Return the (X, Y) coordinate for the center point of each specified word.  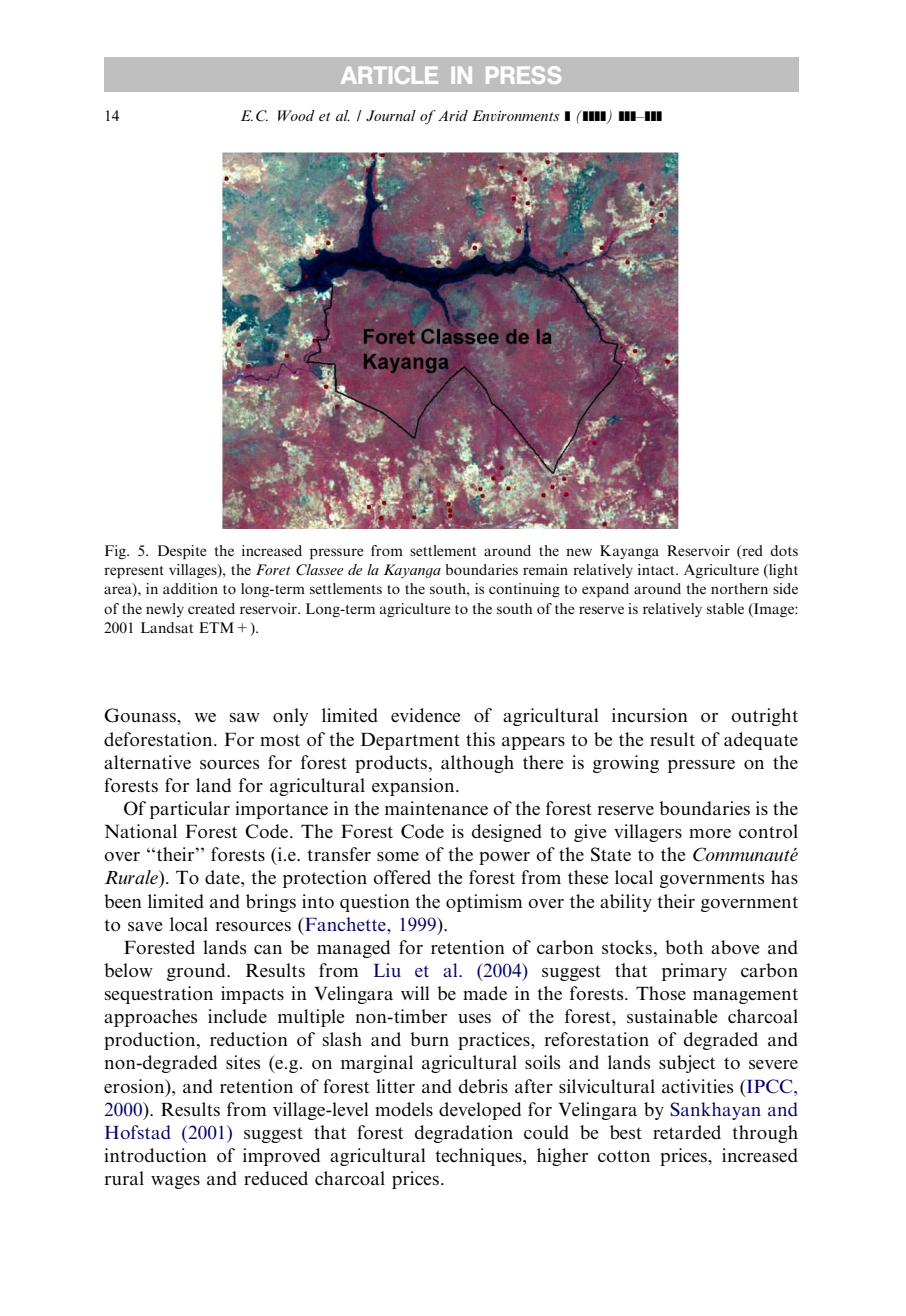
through (765, 1134)
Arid (453, 115)
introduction (155, 1155)
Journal (391, 115)
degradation (464, 1134)
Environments (515, 115)
